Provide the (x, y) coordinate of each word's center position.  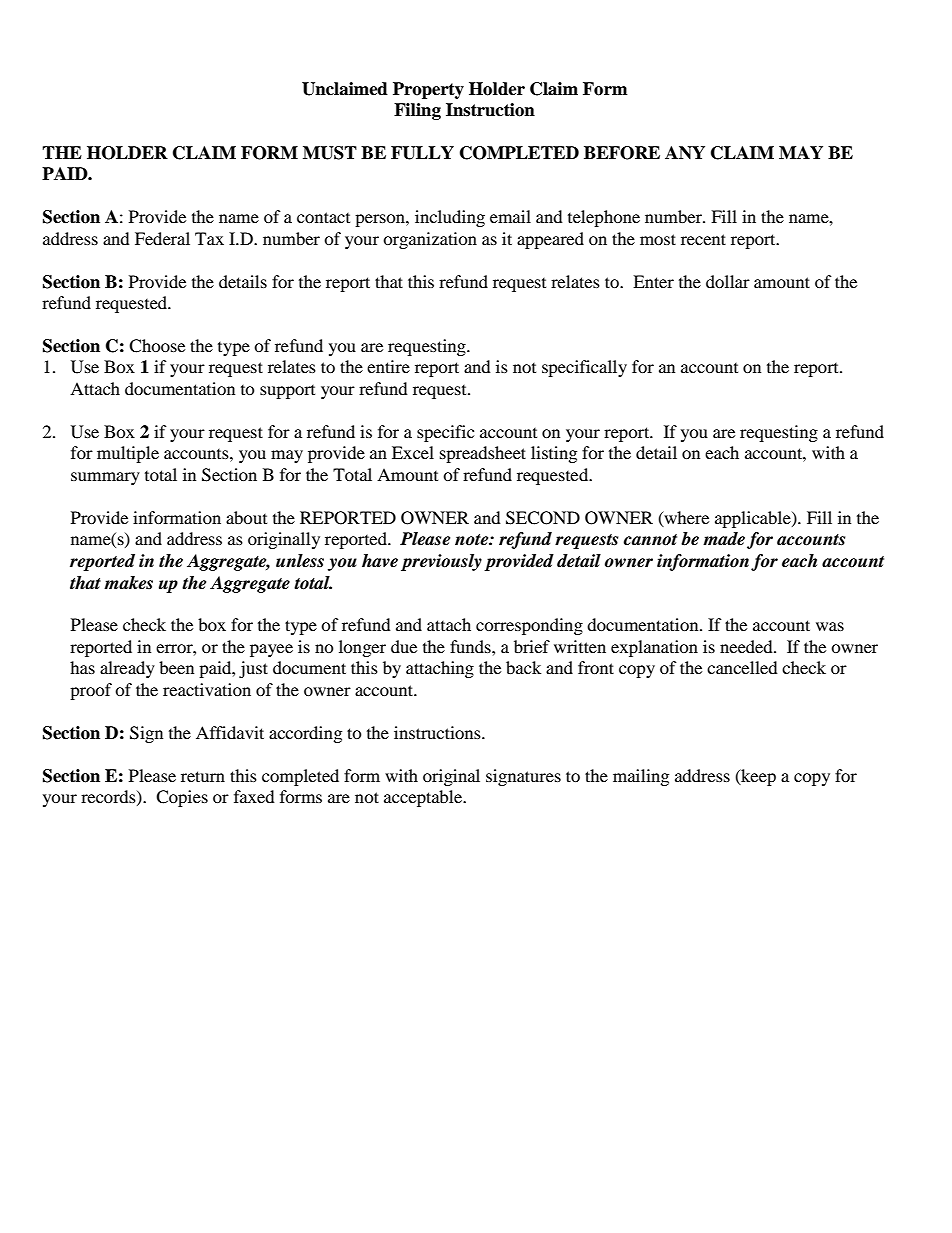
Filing (417, 111)
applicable (754, 519)
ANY (685, 152)
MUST (330, 153)
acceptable (424, 798)
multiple (128, 454)
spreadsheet (483, 454)
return (203, 776)
